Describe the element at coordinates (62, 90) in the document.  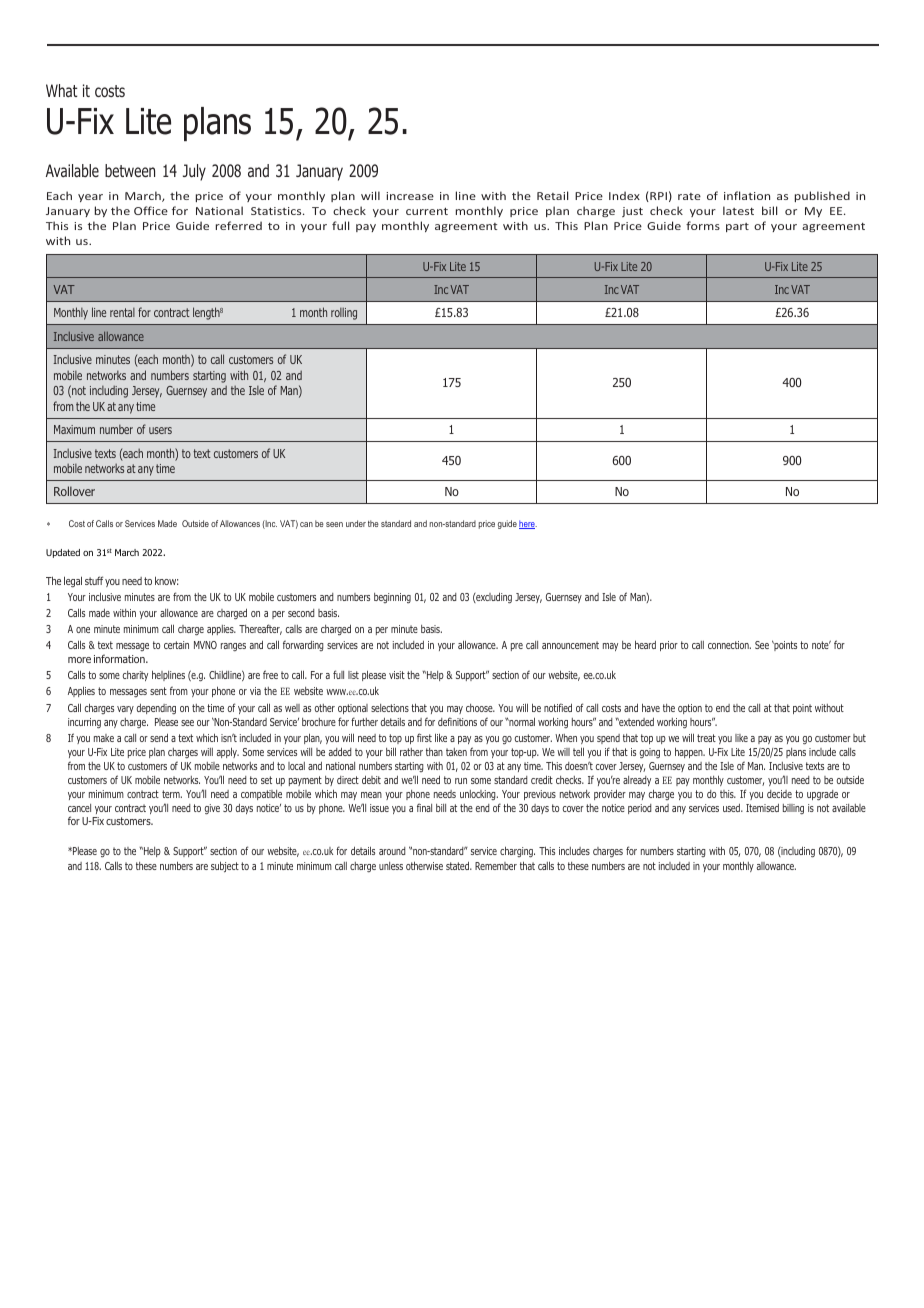
I see `What` at that location.
